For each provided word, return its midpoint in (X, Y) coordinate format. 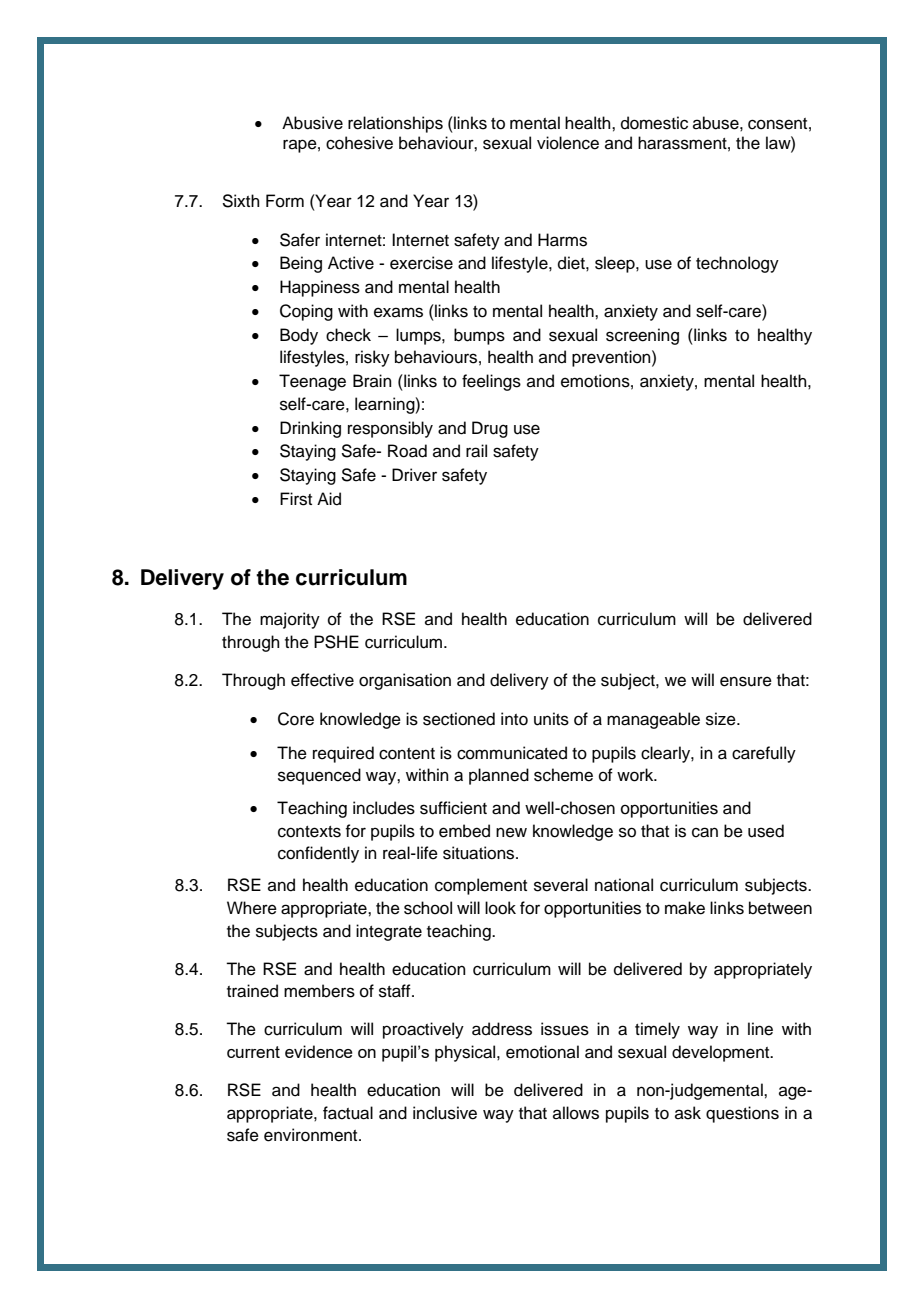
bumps (479, 336)
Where (252, 908)
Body (299, 336)
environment (312, 1135)
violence (568, 143)
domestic (654, 123)
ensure (746, 681)
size (722, 719)
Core (296, 719)
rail (476, 451)
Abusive (312, 123)
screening (642, 336)
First (296, 499)
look (500, 908)
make (685, 908)
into (514, 719)
